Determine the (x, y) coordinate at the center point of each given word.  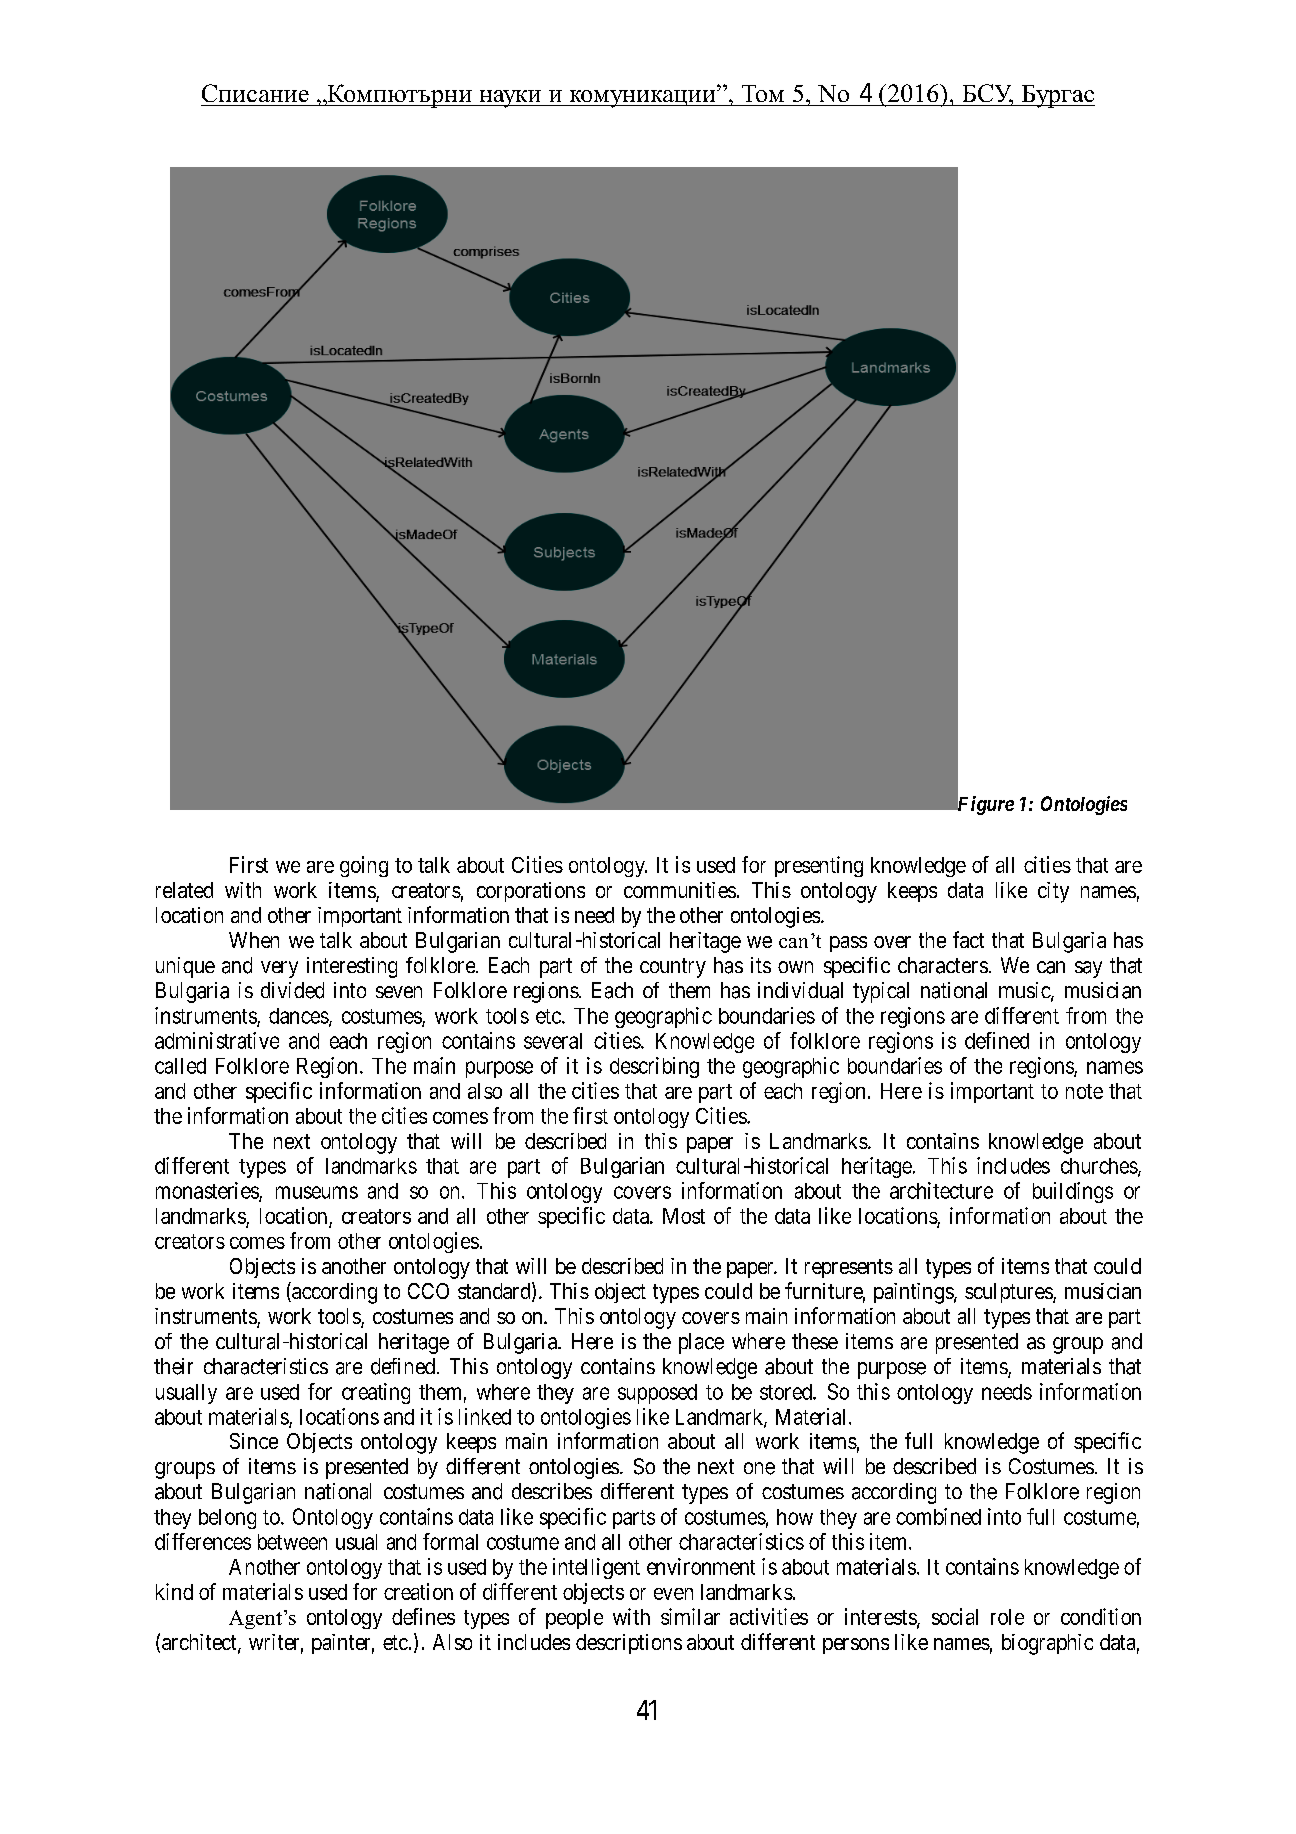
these (815, 1341)
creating (376, 1393)
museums (317, 1192)
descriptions (629, 1644)
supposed (657, 1394)
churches (1099, 1166)
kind (174, 1591)
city (1053, 892)
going (364, 866)
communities (680, 890)
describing (654, 1067)
